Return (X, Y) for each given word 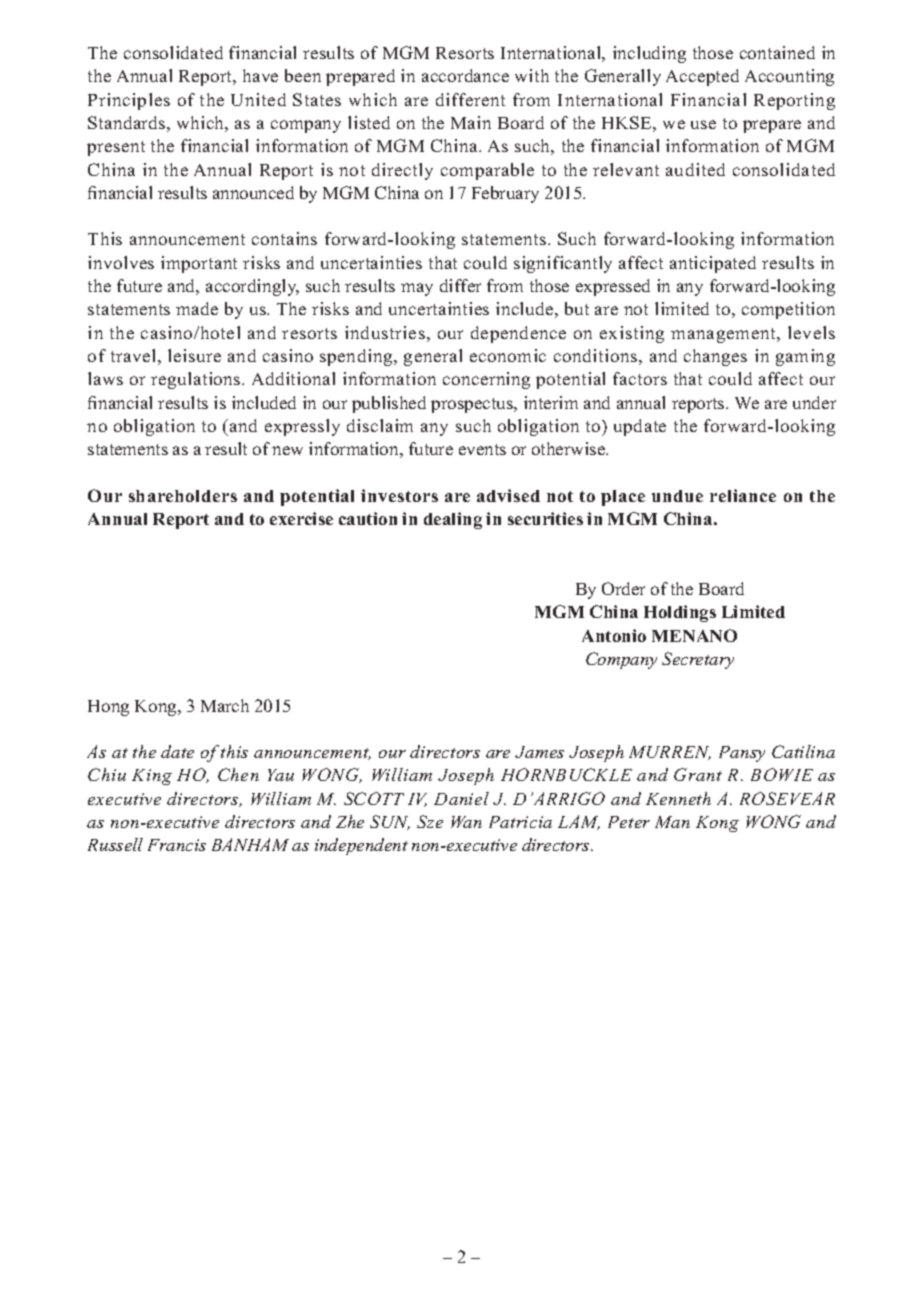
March (225, 705)
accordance (465, 75)
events (482, 449)
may (417, 289)
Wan (466, 822)
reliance (743, 495)
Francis (177, 845)
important (199, 264)
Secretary (698, 660)
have (260, 75)
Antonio (614, 635)
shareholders (183, 496)
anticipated (713, 264)
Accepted (702, 77)
